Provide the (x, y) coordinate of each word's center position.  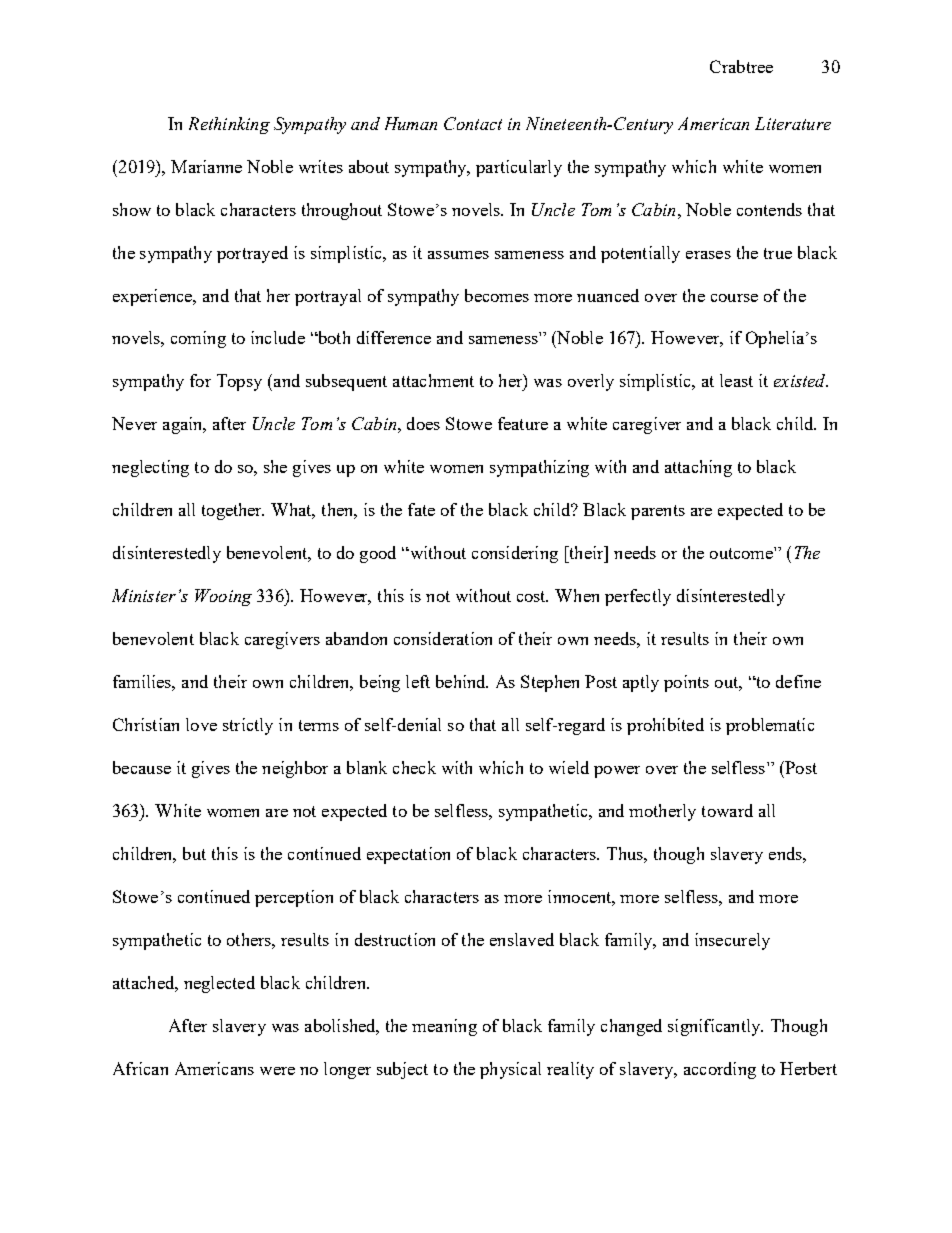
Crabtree (741, 66)
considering (515, 554)
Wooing (223, 597)
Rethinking (229, 125)
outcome (742, 553)
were (277, 1071)
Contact (473, 123)
